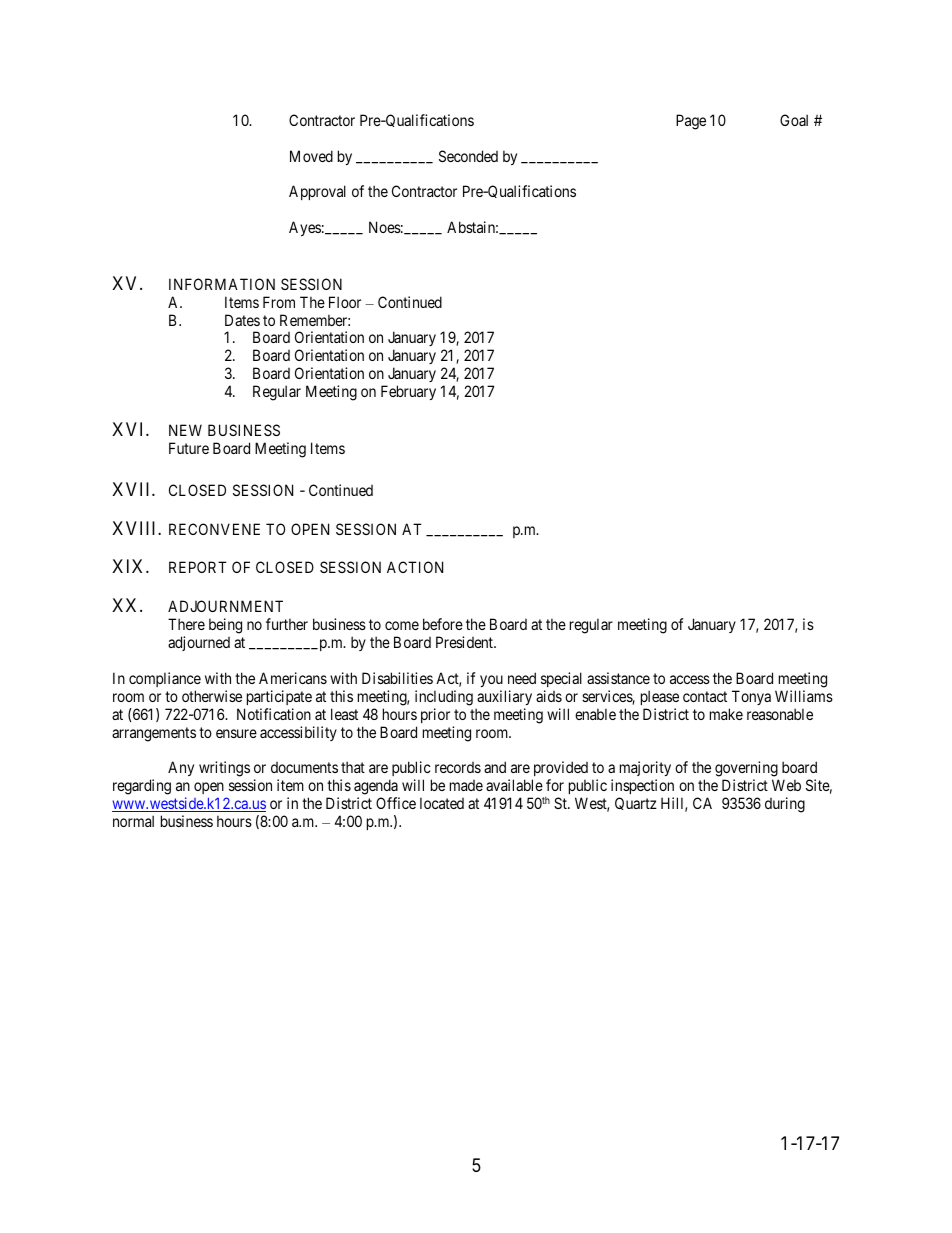 This page has height=1233, width=952. Describe the element at coordinates (224, 769) in the page. I see `writings` at that location.
